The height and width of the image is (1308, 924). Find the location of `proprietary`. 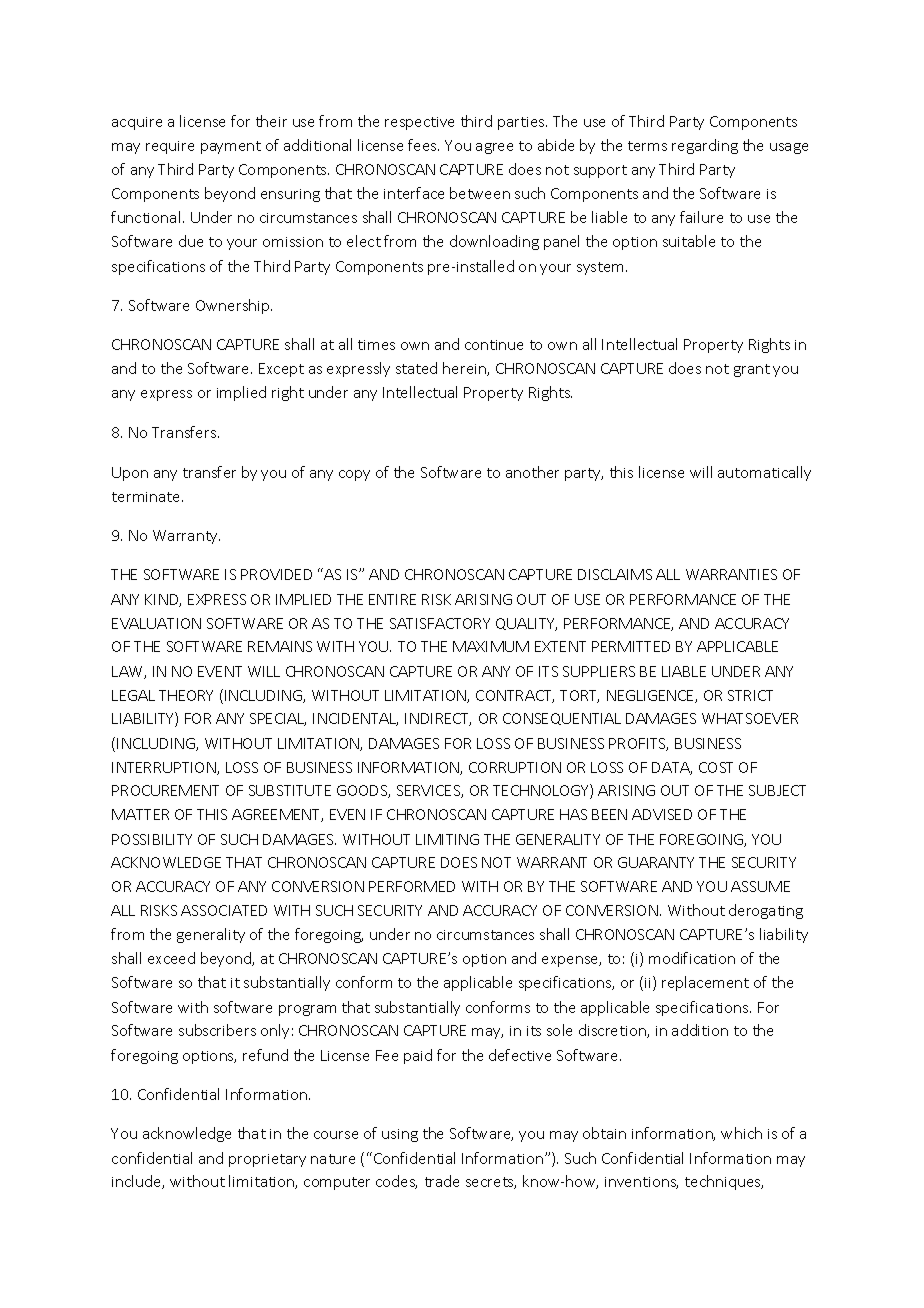

proprietary is located at coordinates (267, 1160).
